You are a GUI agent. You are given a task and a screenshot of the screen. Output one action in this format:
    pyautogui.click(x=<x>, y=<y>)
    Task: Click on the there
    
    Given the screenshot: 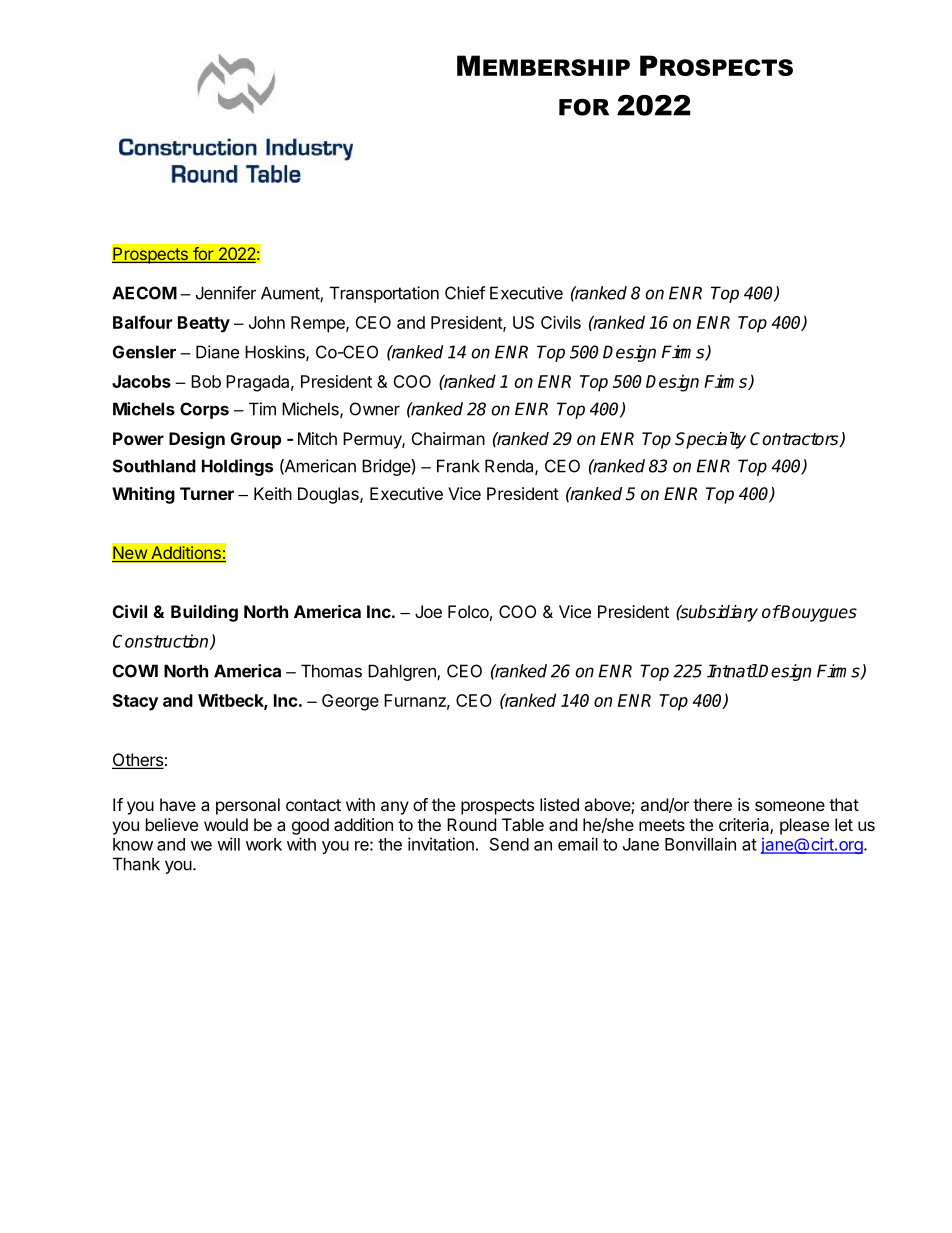 What is the action you would take?
    pyautogui.click(x=712, y=804)
